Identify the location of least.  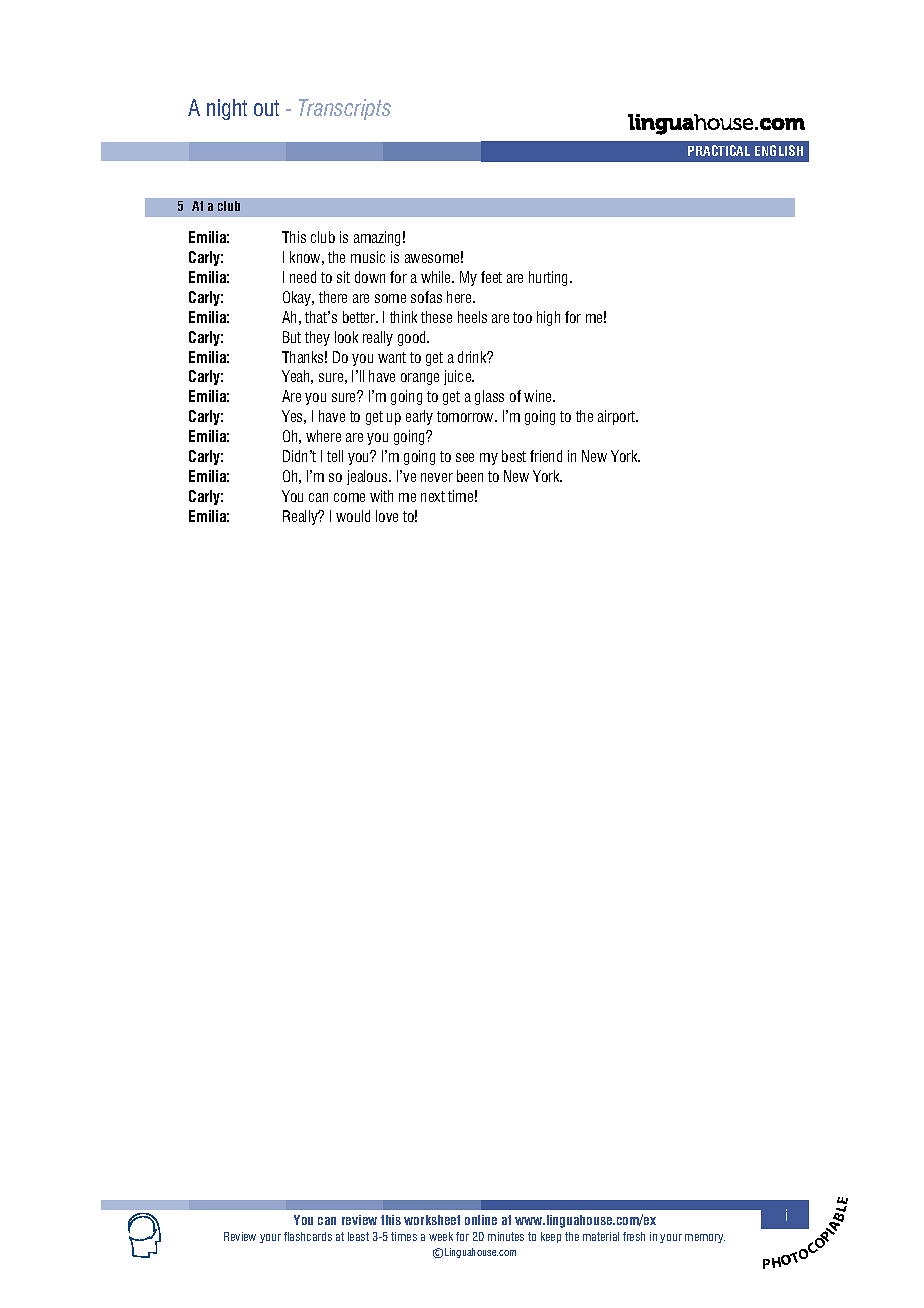
(358, 1236).
